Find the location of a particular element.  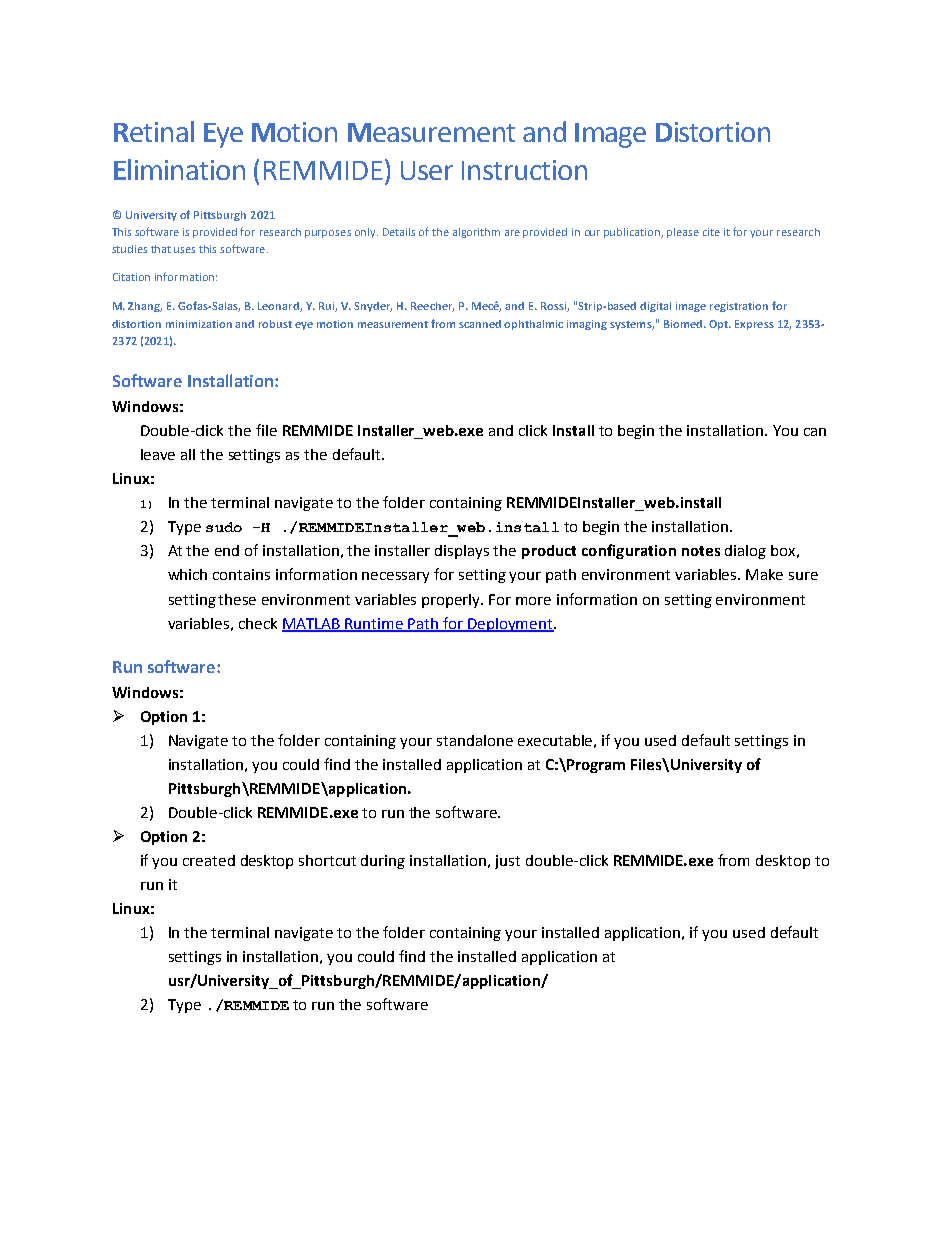

User is located at coordinates (427, 170).
